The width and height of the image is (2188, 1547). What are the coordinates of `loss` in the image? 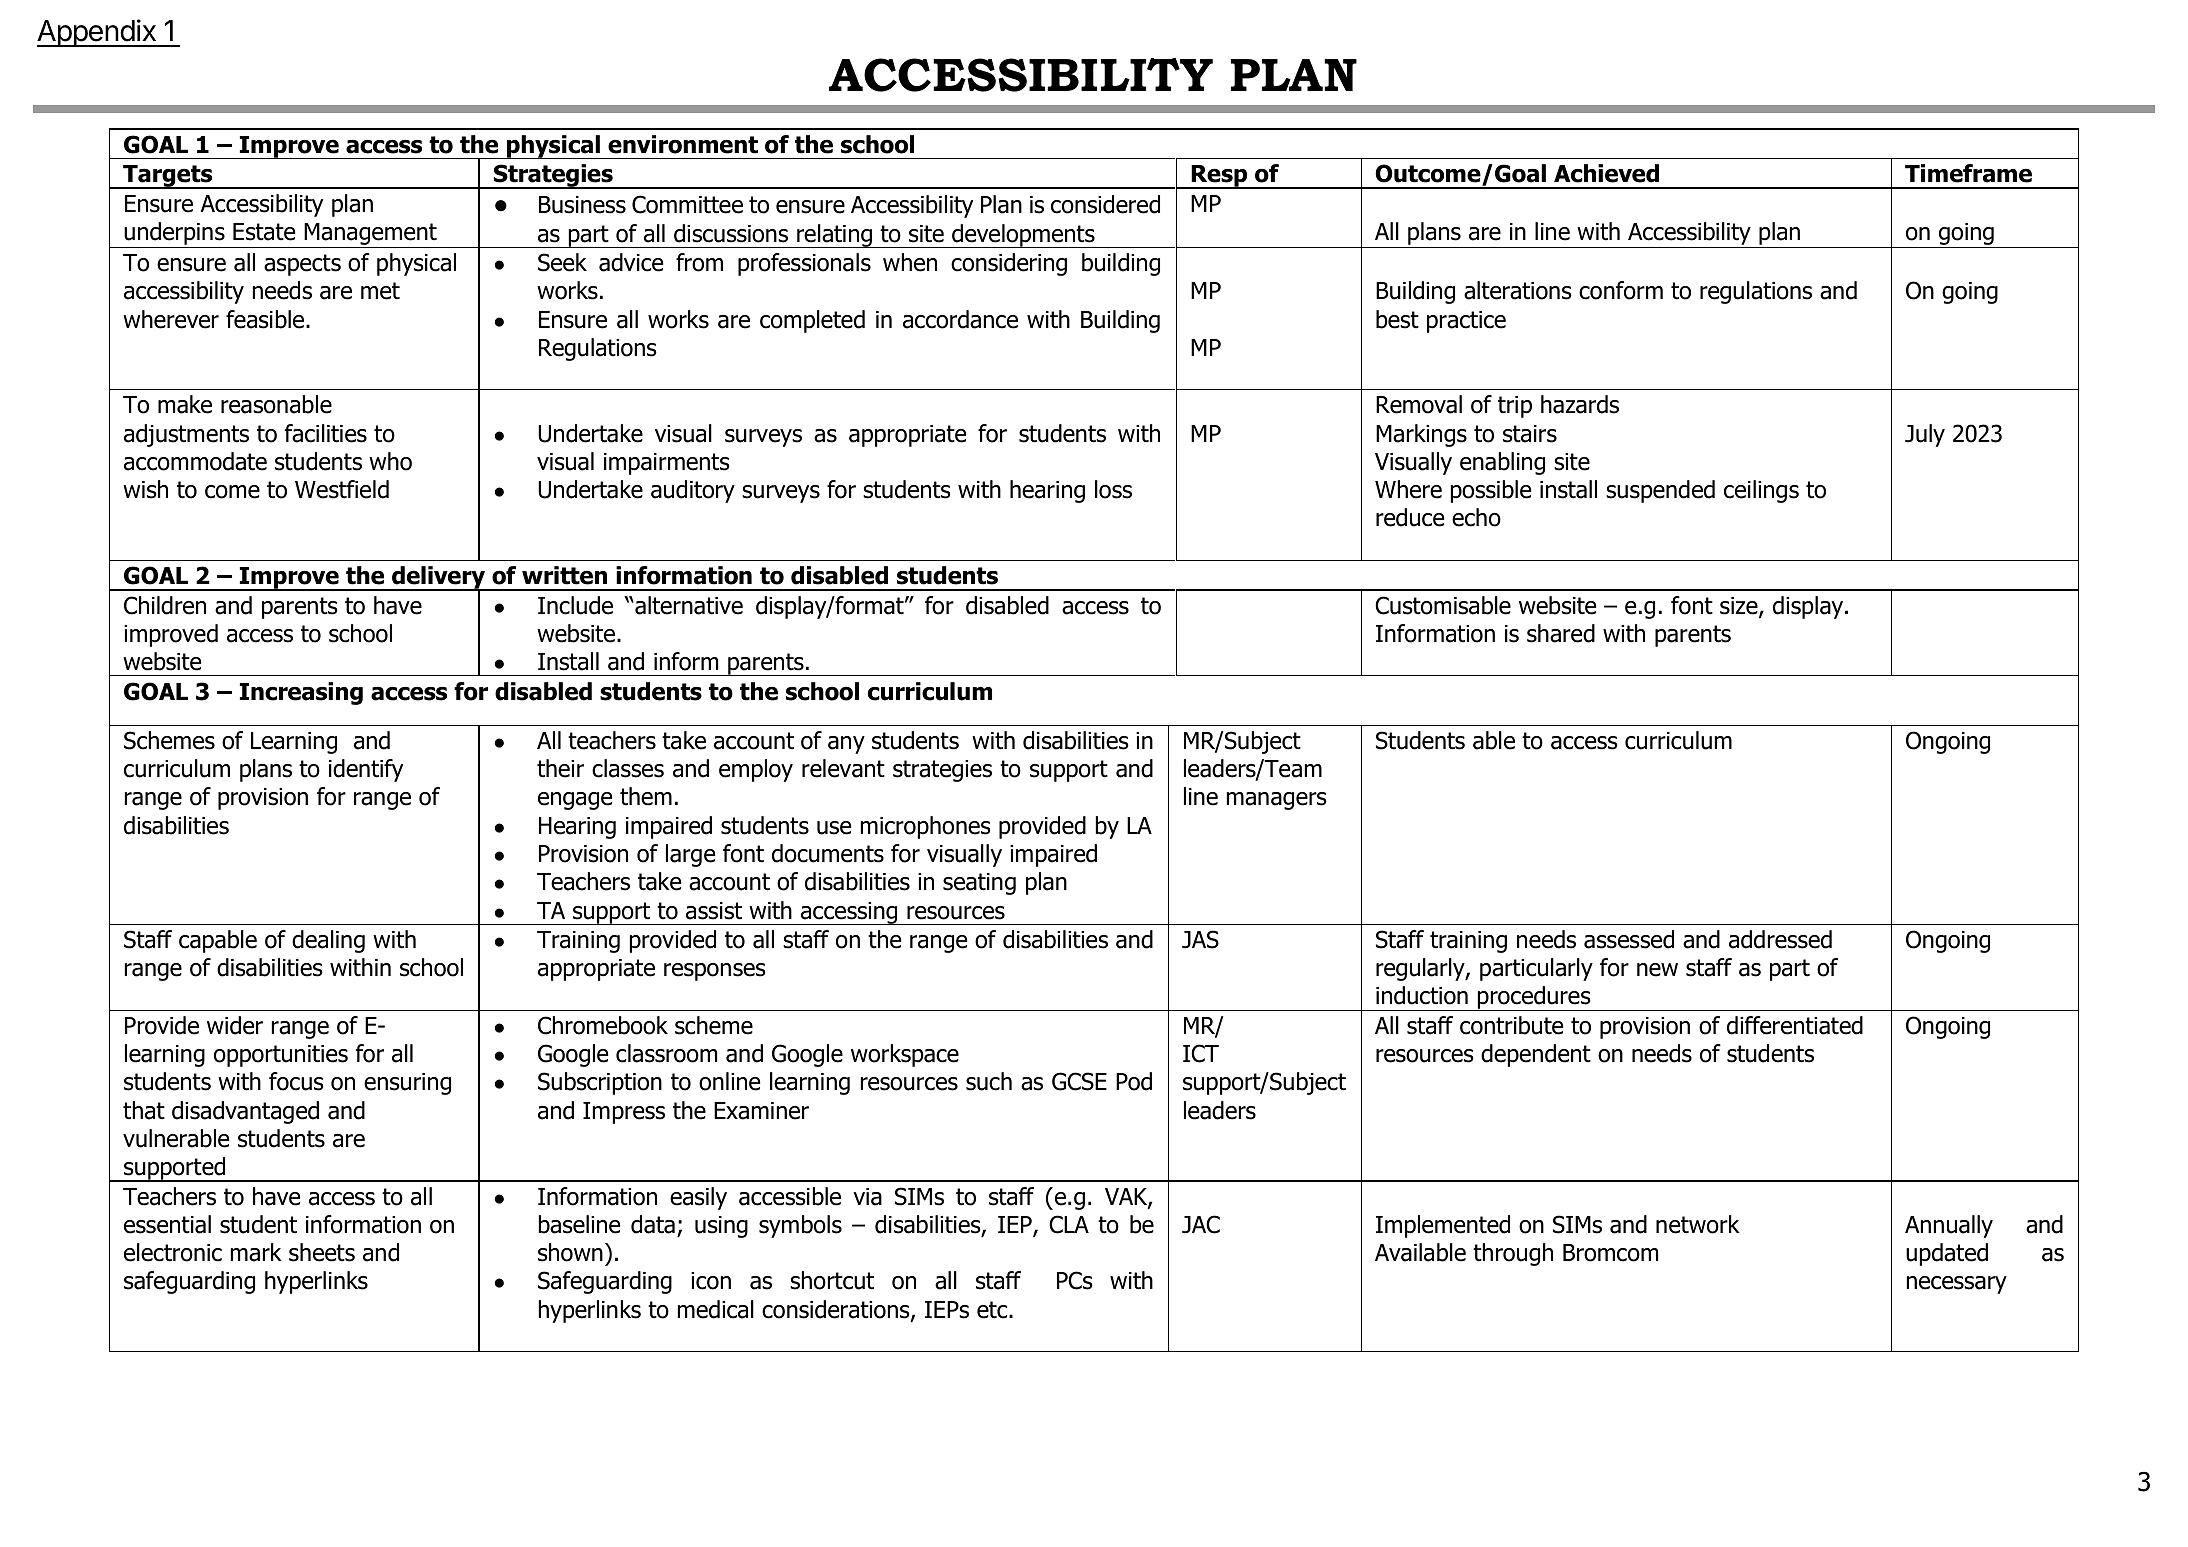 It's located at (1113, 489).
